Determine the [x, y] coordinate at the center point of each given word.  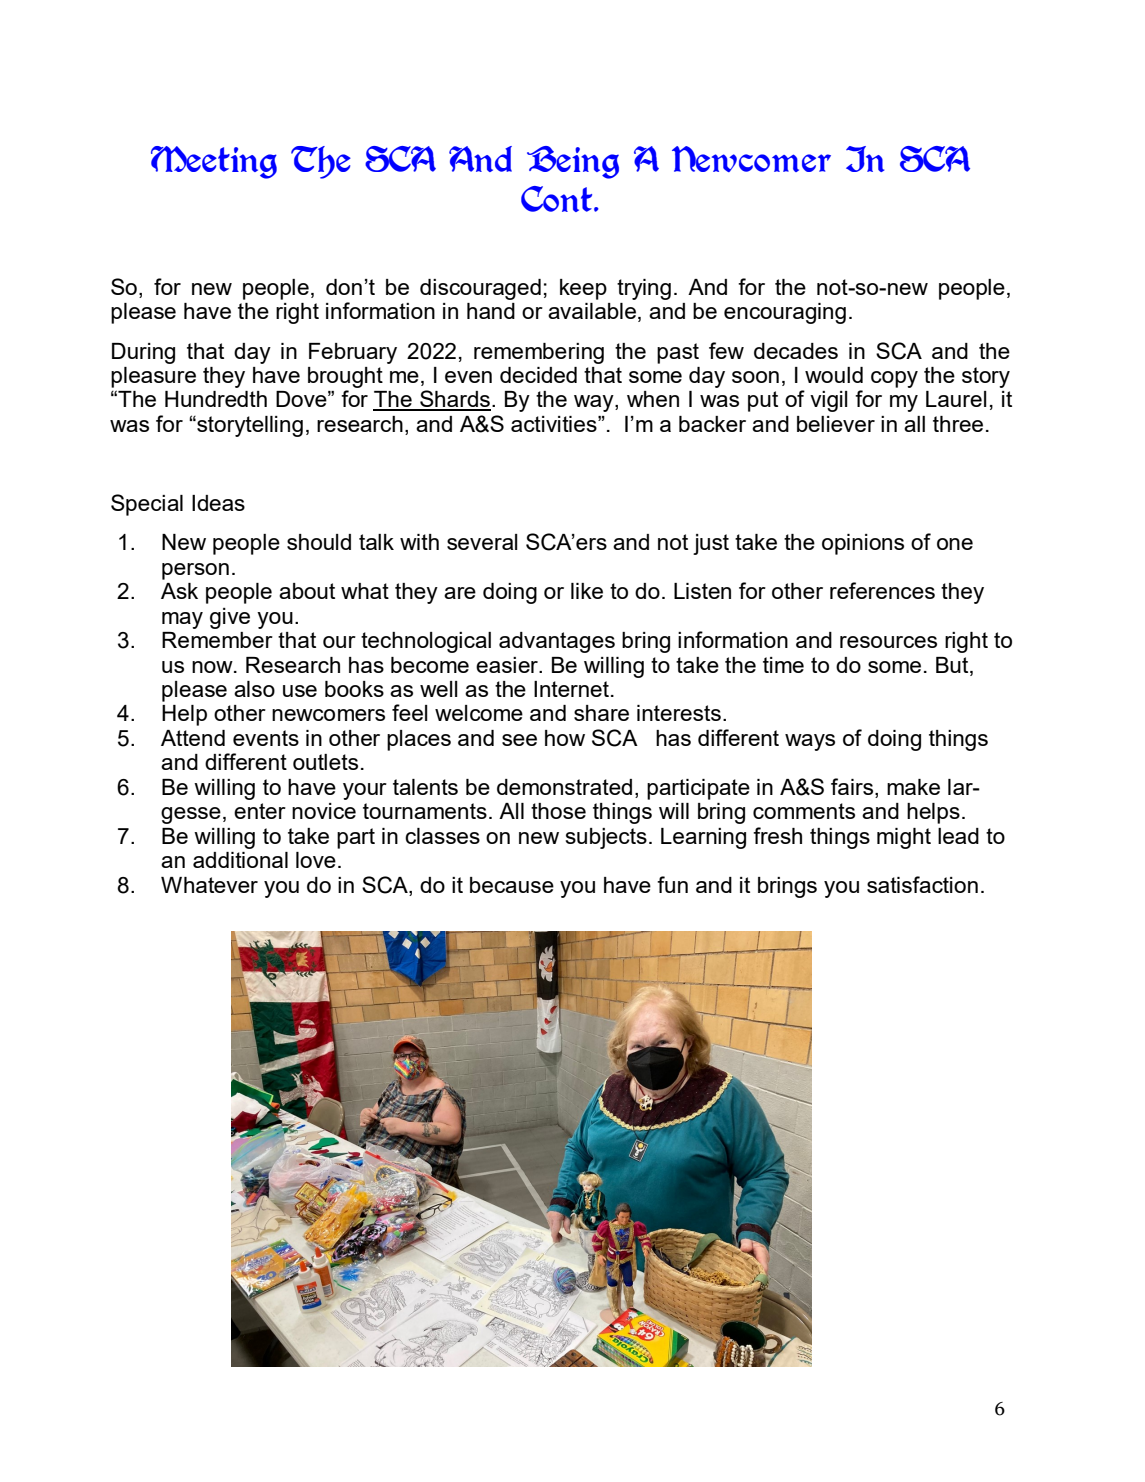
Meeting [214, 162]
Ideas [218, 503]
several [482, 542]
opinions [863, 544]
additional [240, 860]
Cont [558, 199]
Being [573, 162]
